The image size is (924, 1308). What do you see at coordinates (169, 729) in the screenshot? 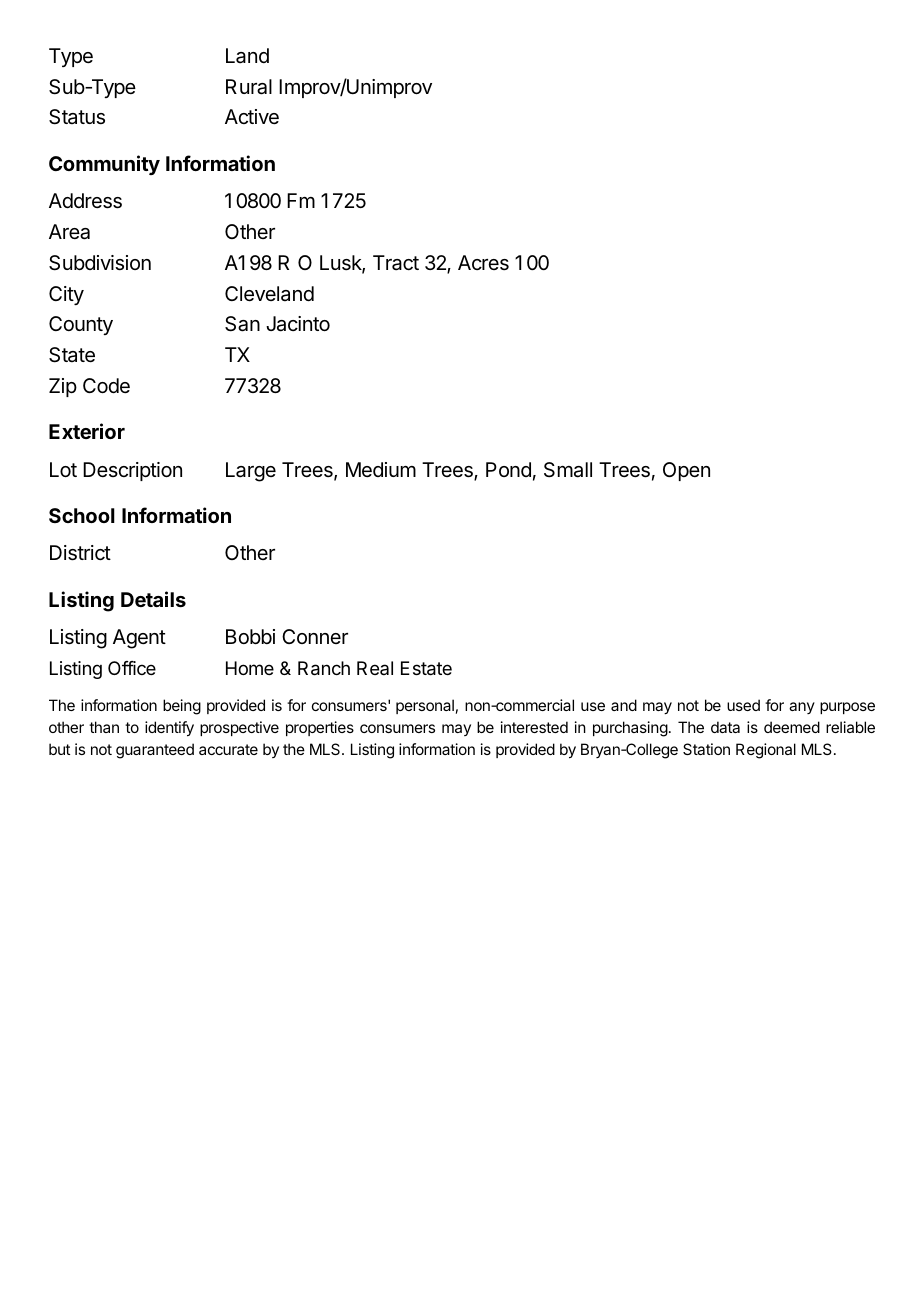
I see `identify` at bounding box center [169, 729].
